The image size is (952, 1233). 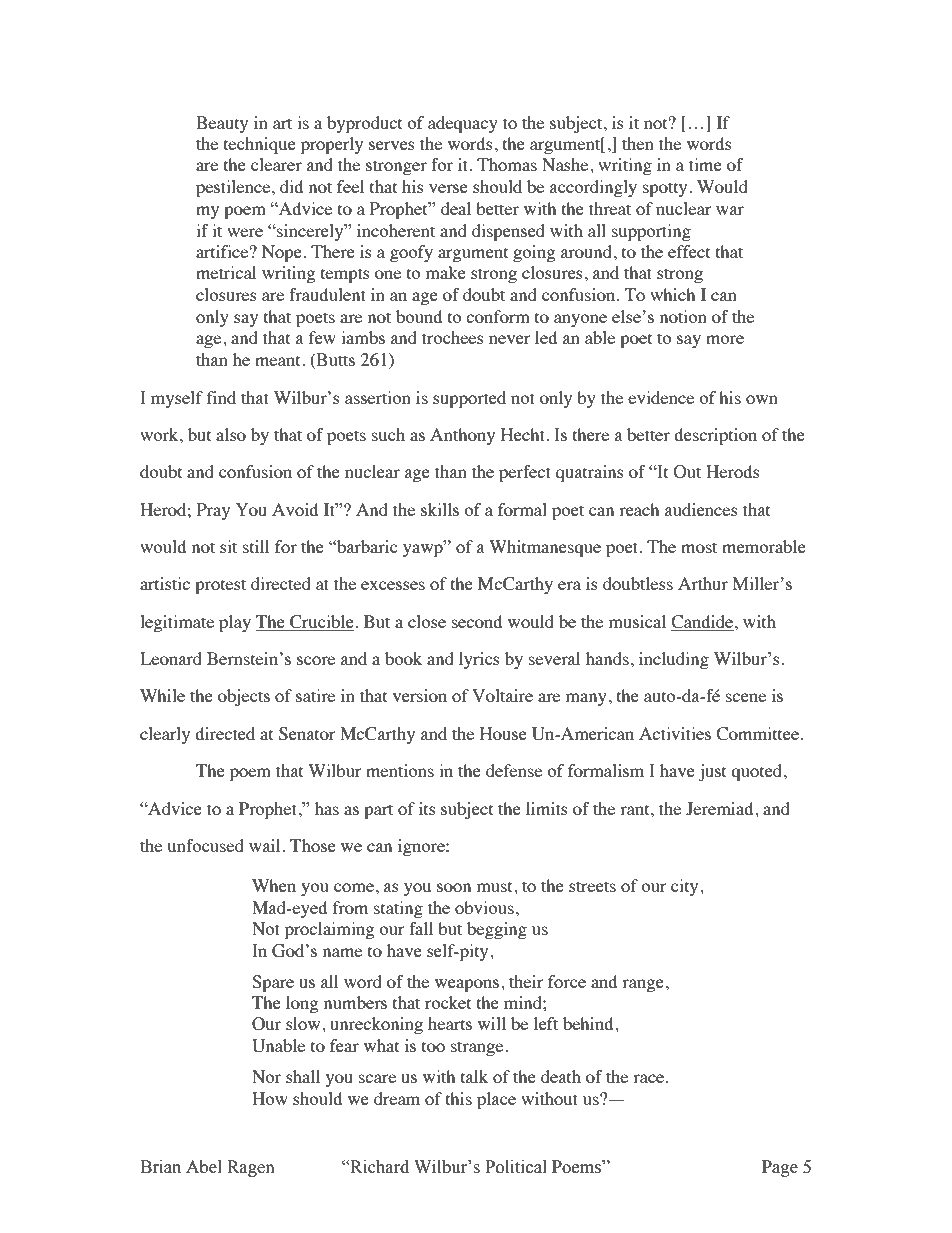 I want to click on Page, so click(x=780, y=1168).
